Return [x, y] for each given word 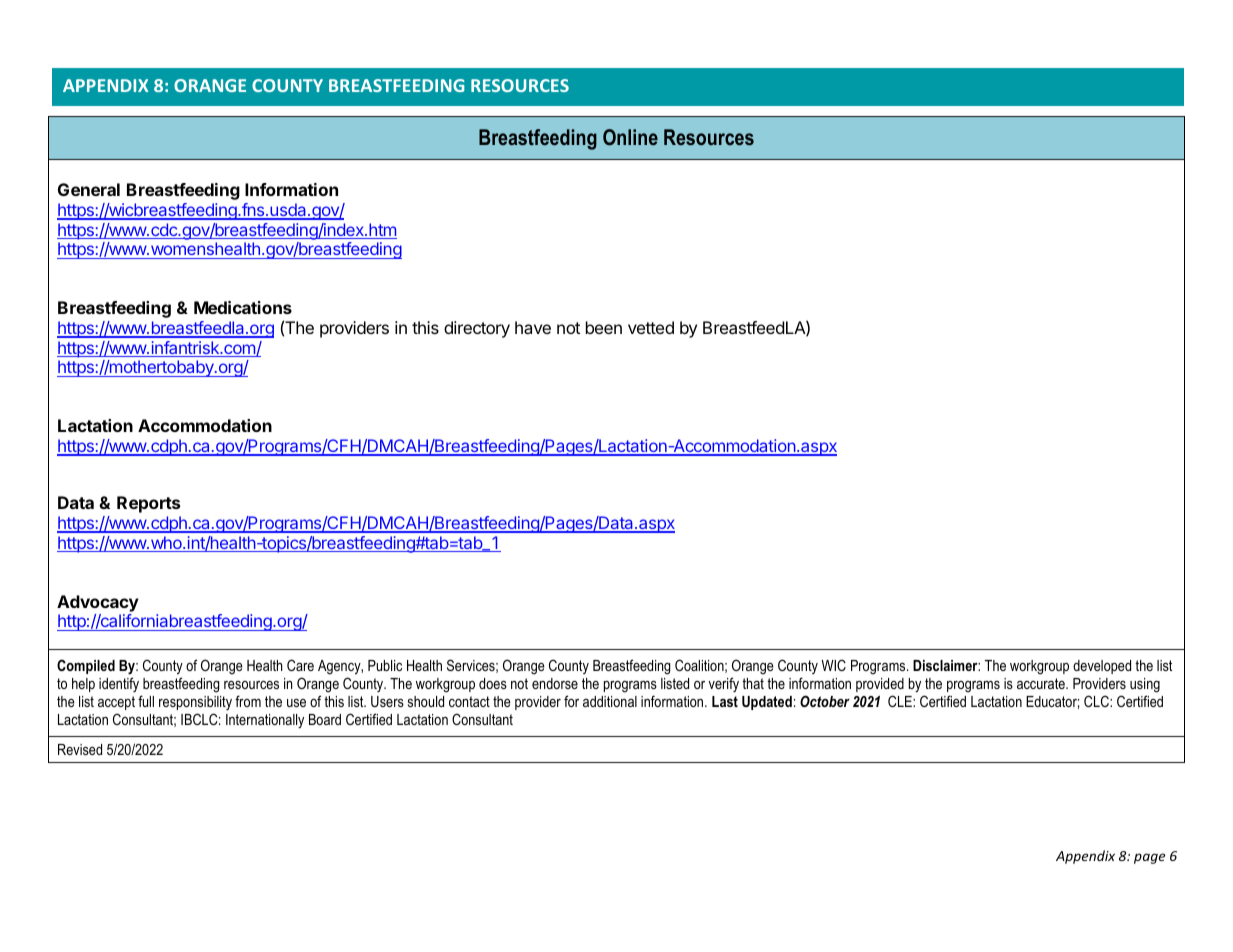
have [533, 327]
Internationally [265, 721]
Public [385, 665]
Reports [148, 504]
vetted [651, 327]
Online [630, 137]
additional [610, 701]
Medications [243, 307]
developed [1102, 667]
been [604, 327]
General [89, 189]
